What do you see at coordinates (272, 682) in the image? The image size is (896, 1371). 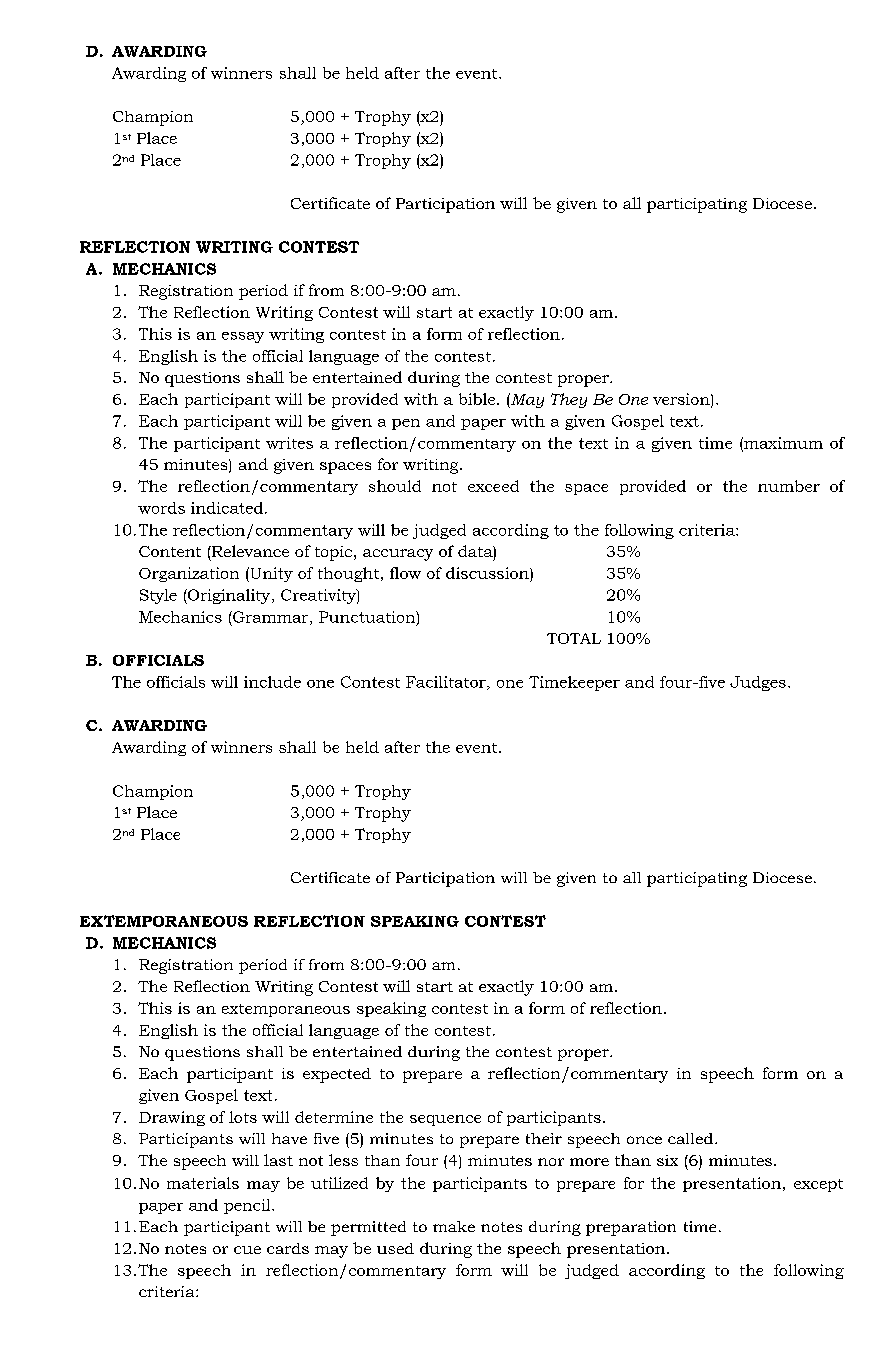 I see `include` at bounding box center [272, 682].
